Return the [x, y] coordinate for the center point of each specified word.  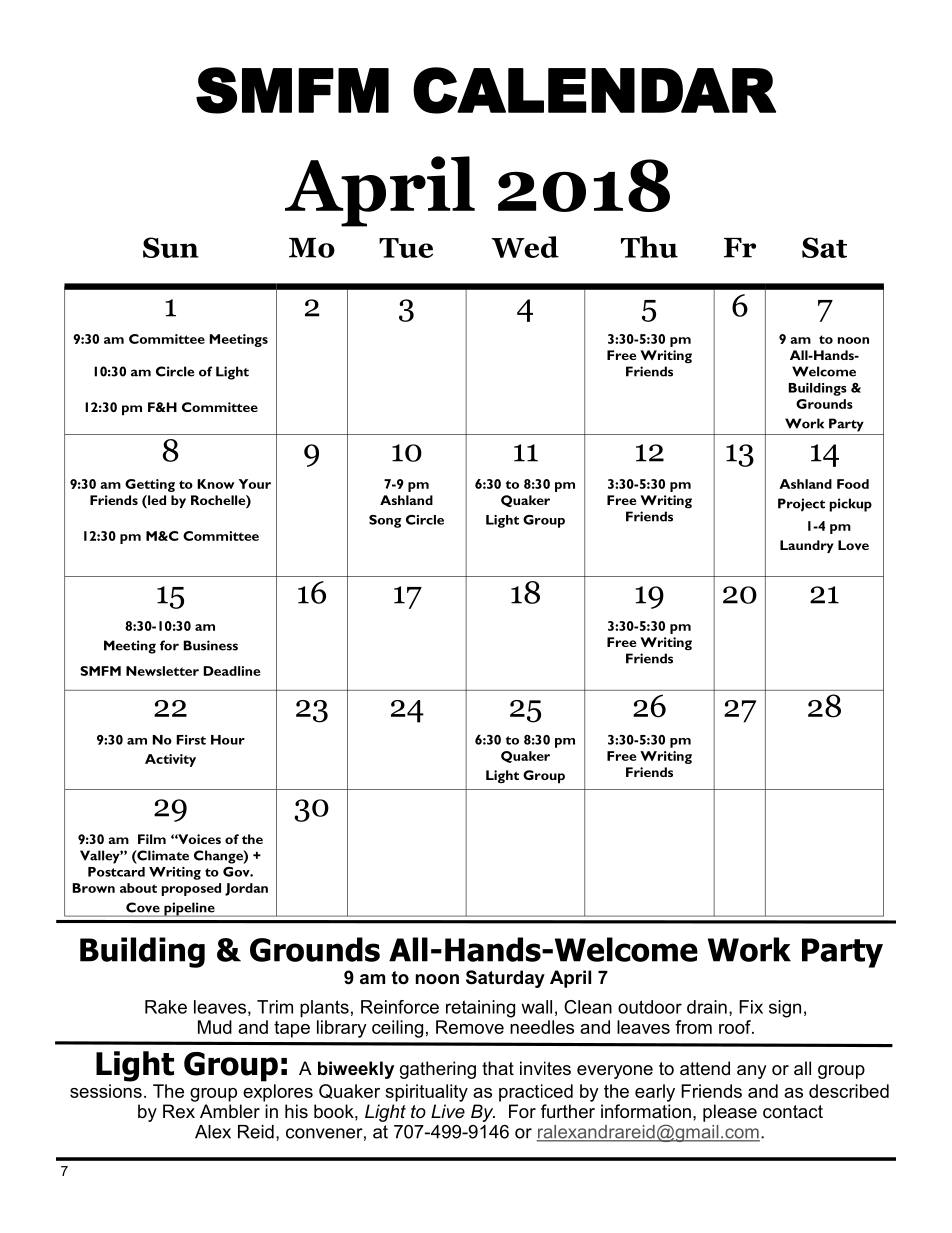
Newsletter [162, 671]
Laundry [807, 546]
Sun [170, 247]
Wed [525, 247]
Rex [179, 1111]
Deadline [232, 671]
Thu [649, 247]
